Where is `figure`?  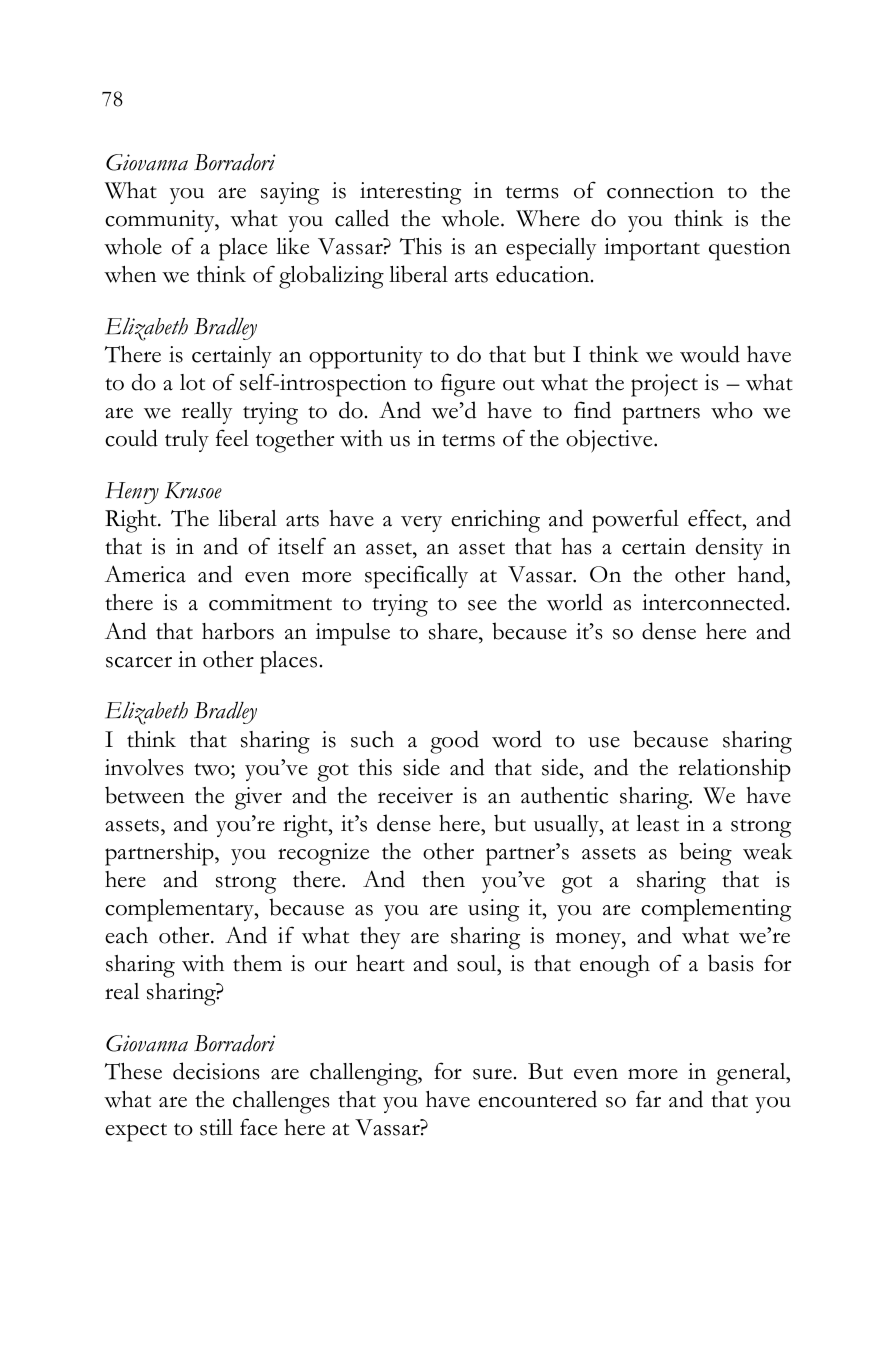 figure is located at coordinates (468, 385).
